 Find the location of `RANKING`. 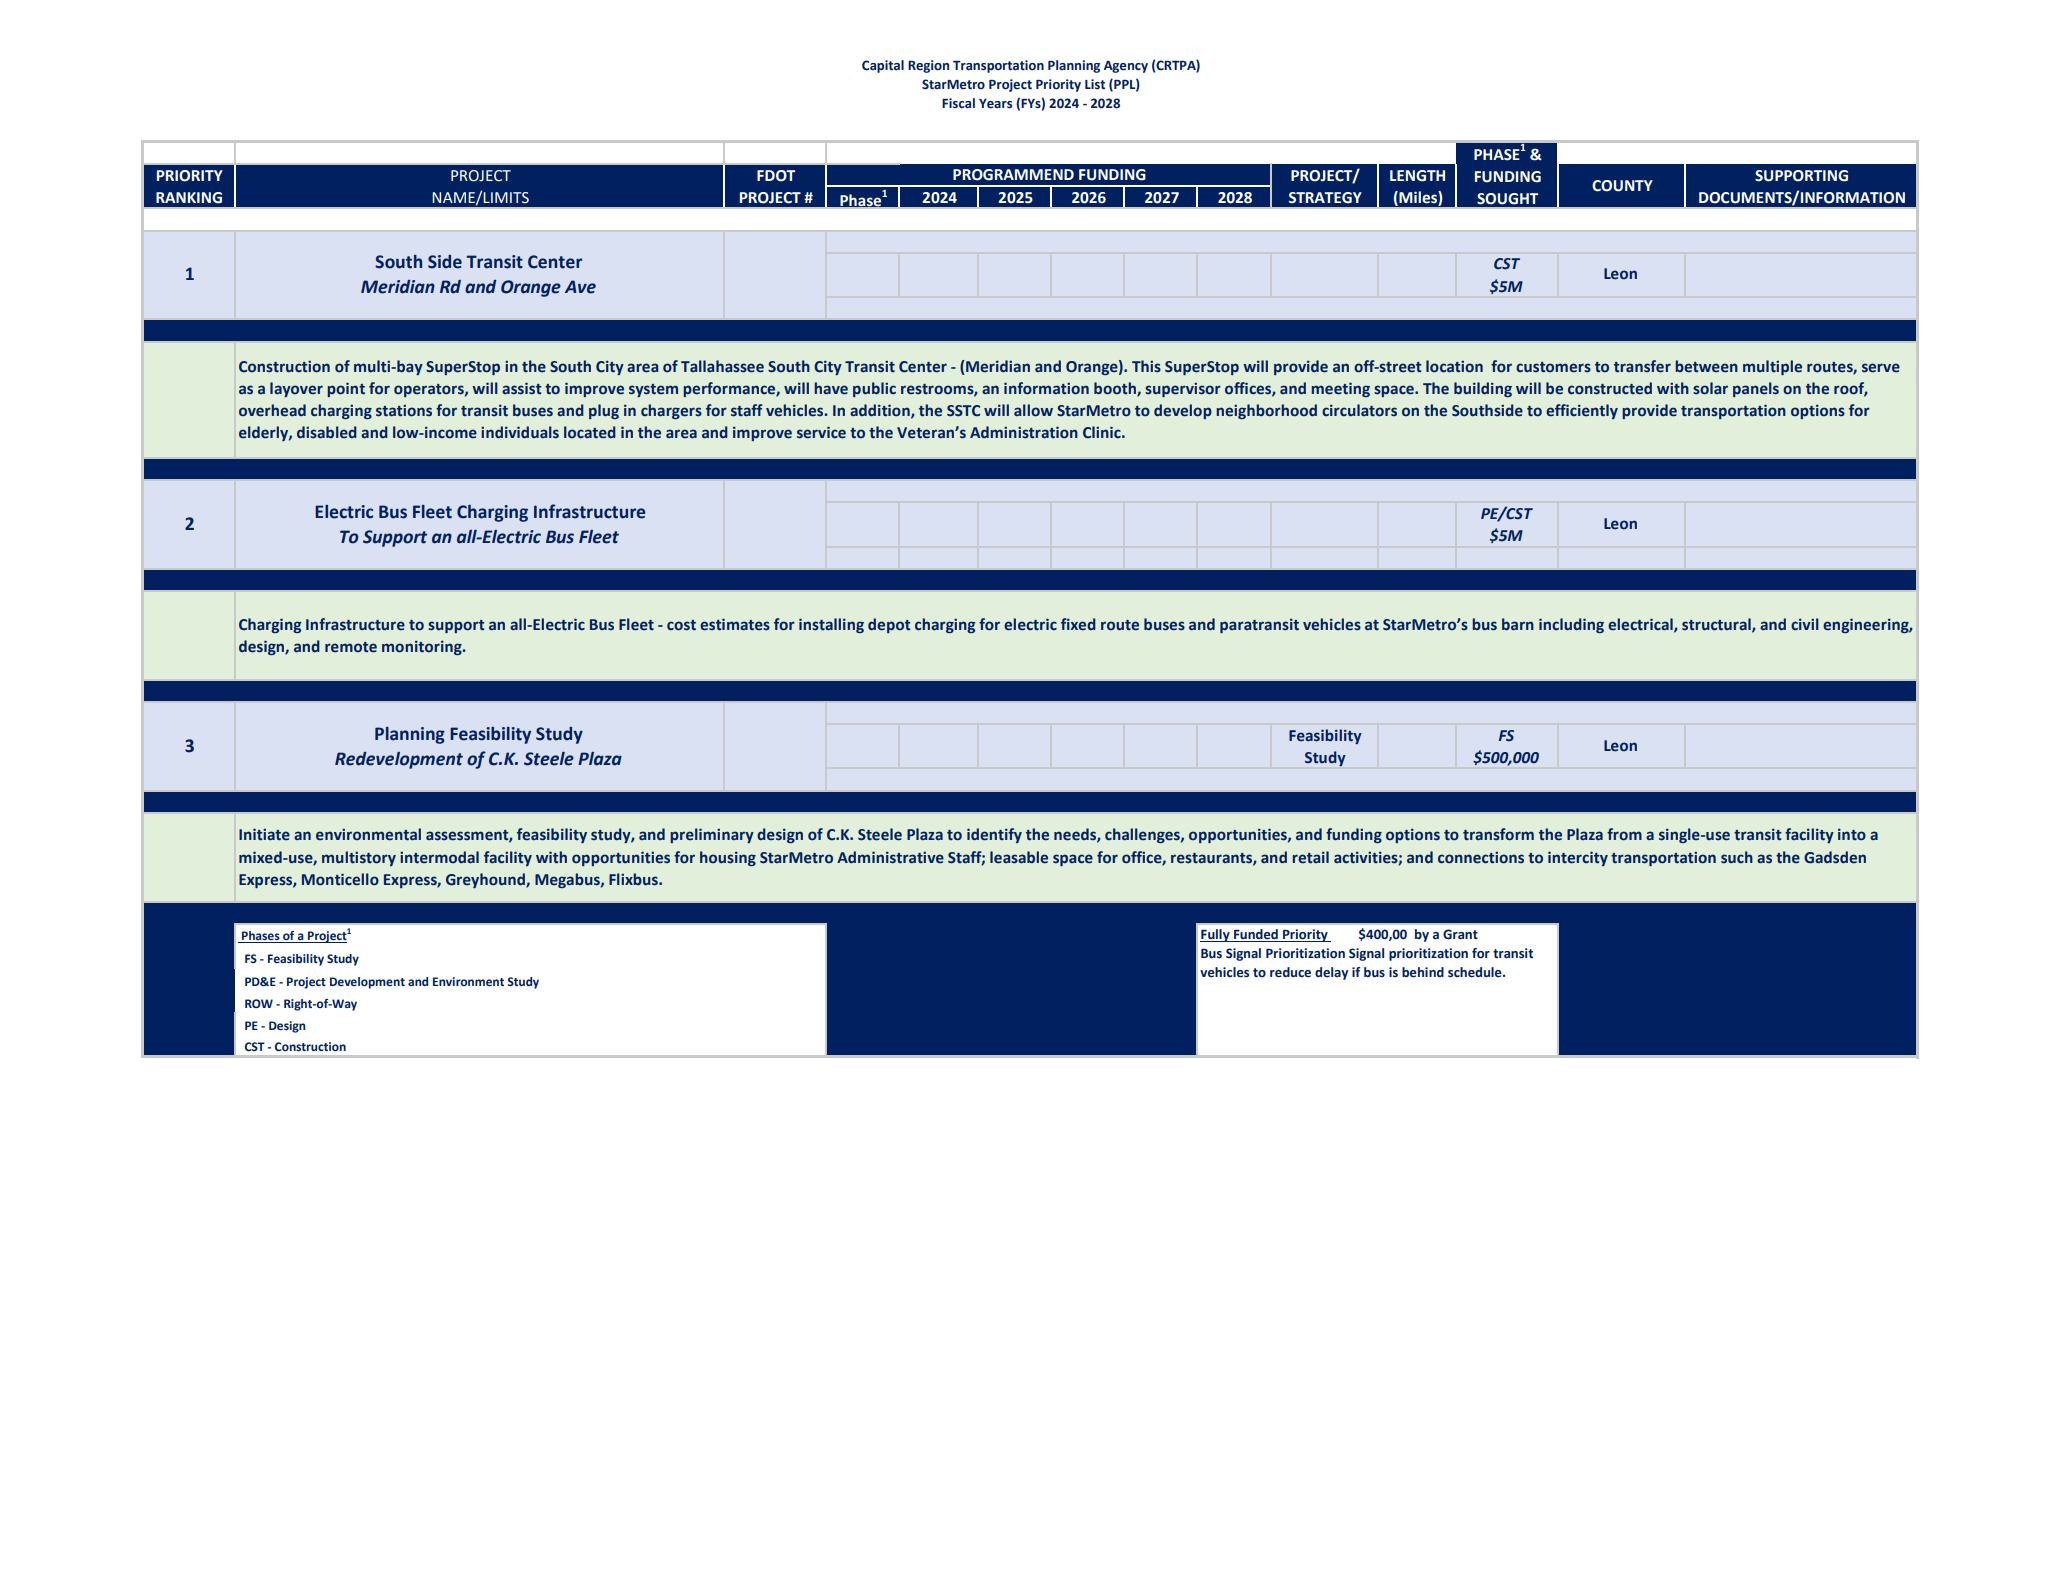

RANKING is located at coordinates (189, 198).
